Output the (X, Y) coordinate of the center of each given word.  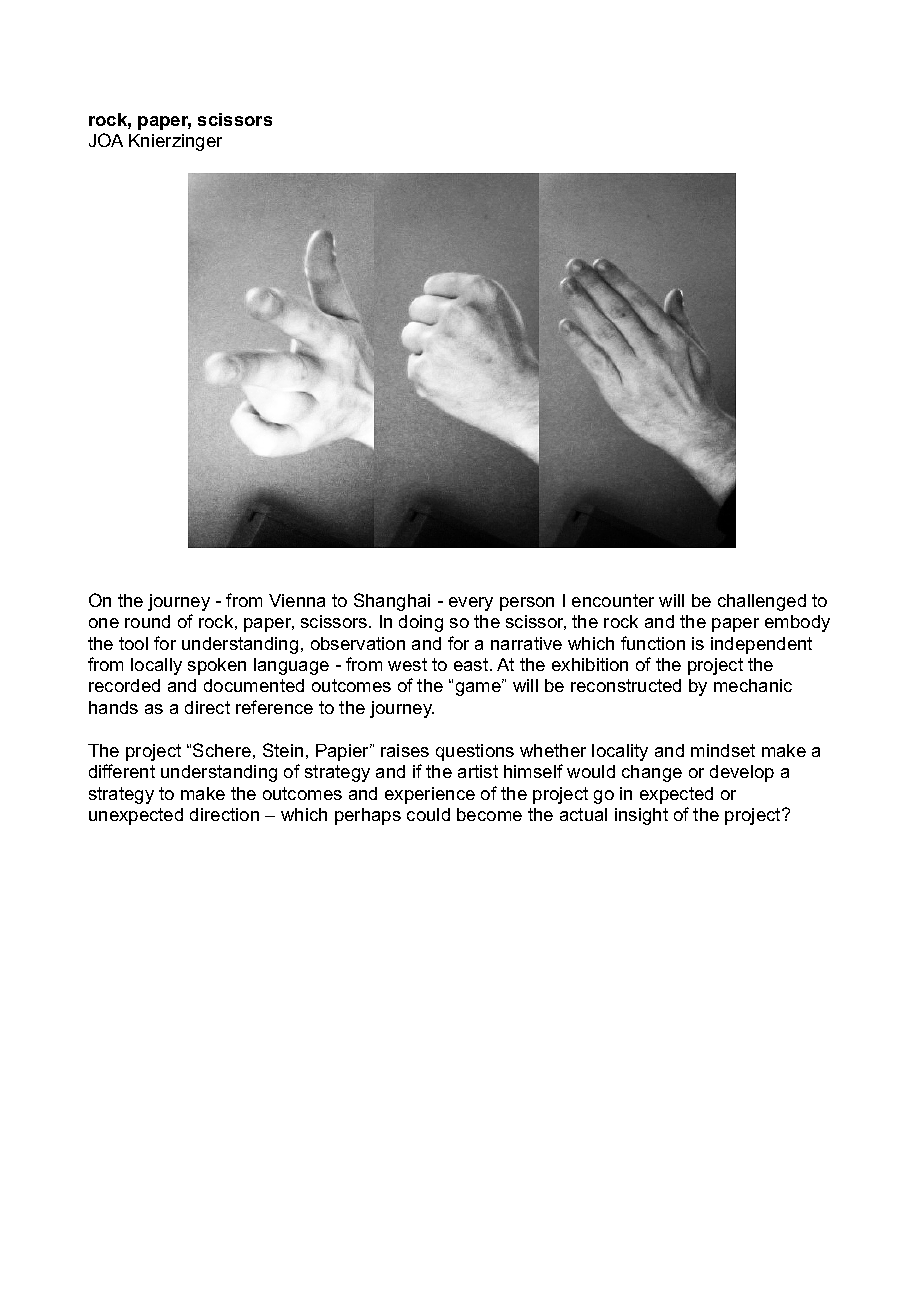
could (428, 814)
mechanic (753, 685)
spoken (217, 666)
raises (405, 750)
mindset (723, 750)
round (147, 621)
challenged (762, 602)
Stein (283, 750)
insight (641, 816)
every (471, 604)
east (472, 664)
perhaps (368, 816)
